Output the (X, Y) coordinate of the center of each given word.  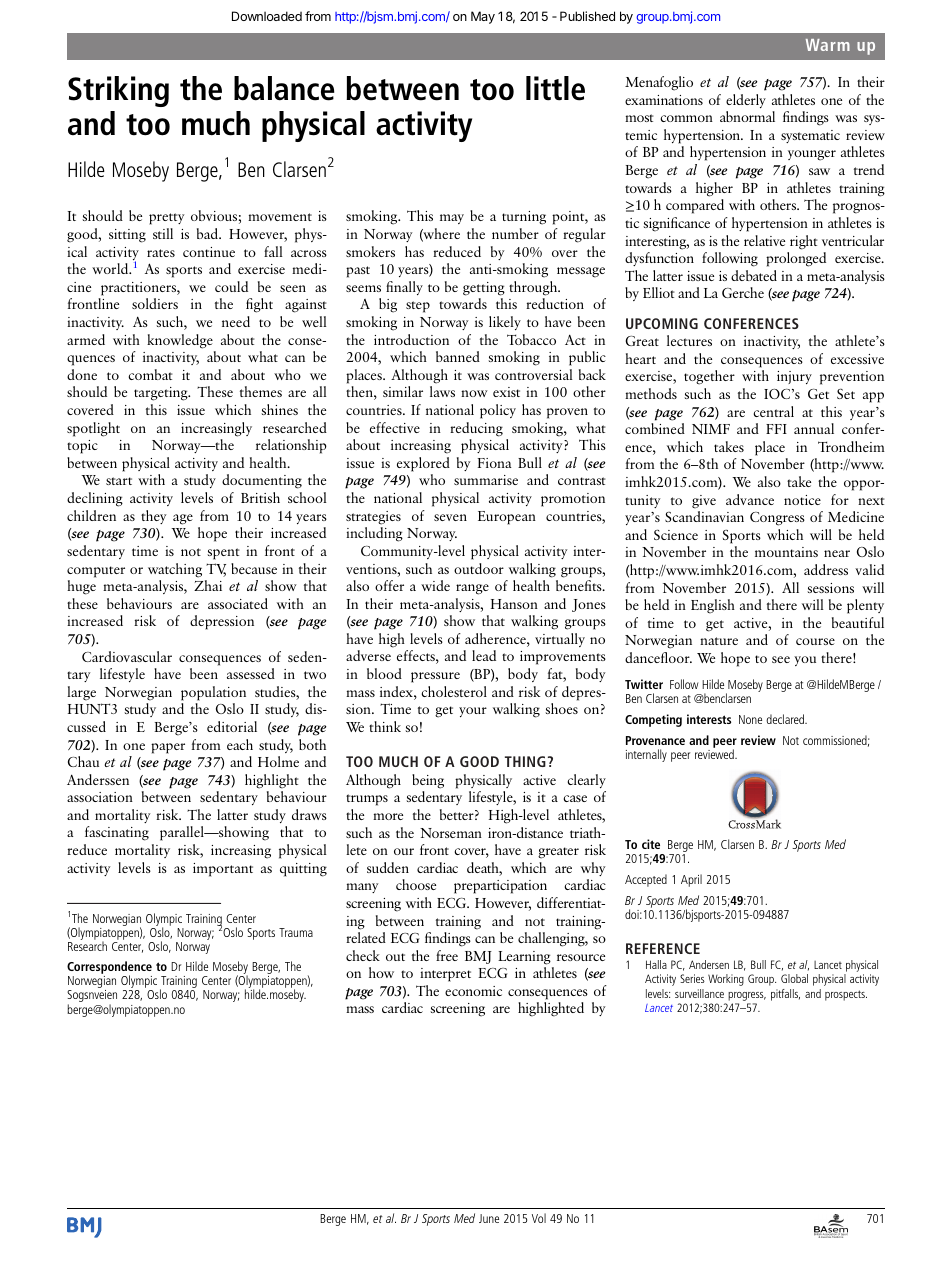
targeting (162, 394)
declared (786, 719)
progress (747, 996)
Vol (539, 1218)
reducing (476, 429)
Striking (118, 91)
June (489, 1218)
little (555, 88)
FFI (776, 429)
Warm (828, 45)
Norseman (451, 833)
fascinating (117, 833)
